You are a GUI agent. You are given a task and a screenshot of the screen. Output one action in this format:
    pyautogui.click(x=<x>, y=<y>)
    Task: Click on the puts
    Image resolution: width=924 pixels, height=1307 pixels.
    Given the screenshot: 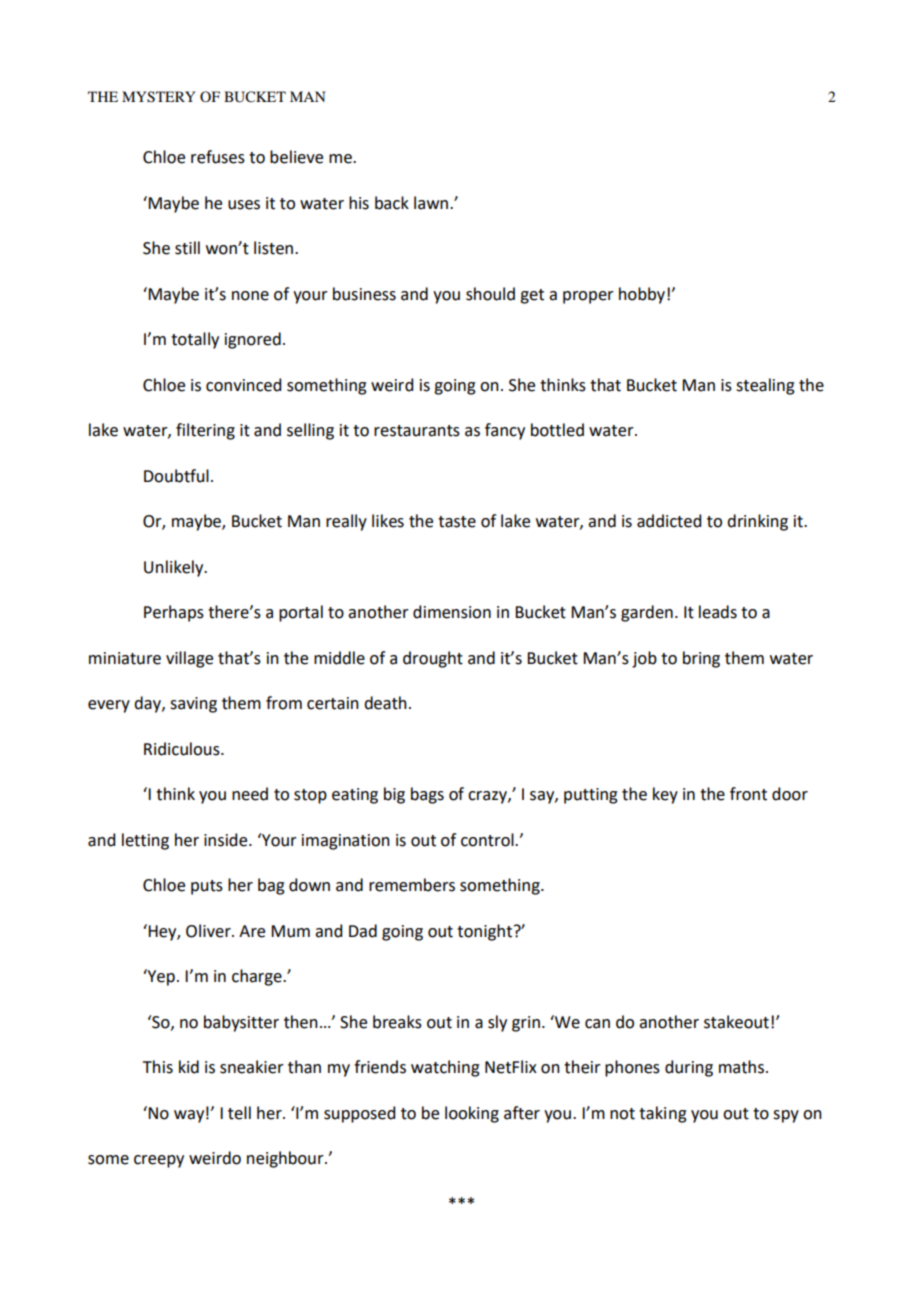 What is the action you would take?
    pyautogui.click(x=207, y=887)
